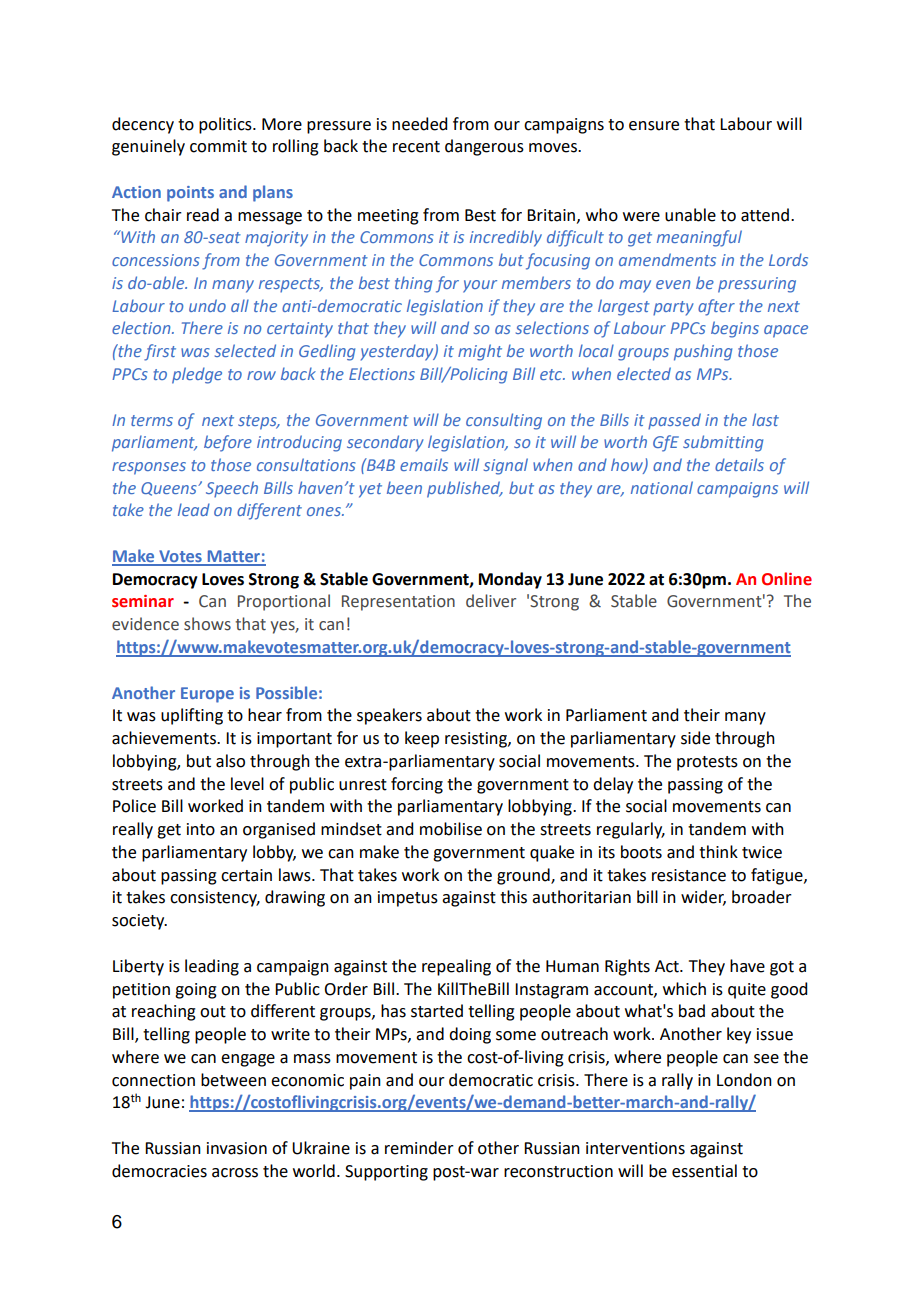  Describe the element at coordinates (491, 601) in the screenshot. I see `deliver` at that location.
